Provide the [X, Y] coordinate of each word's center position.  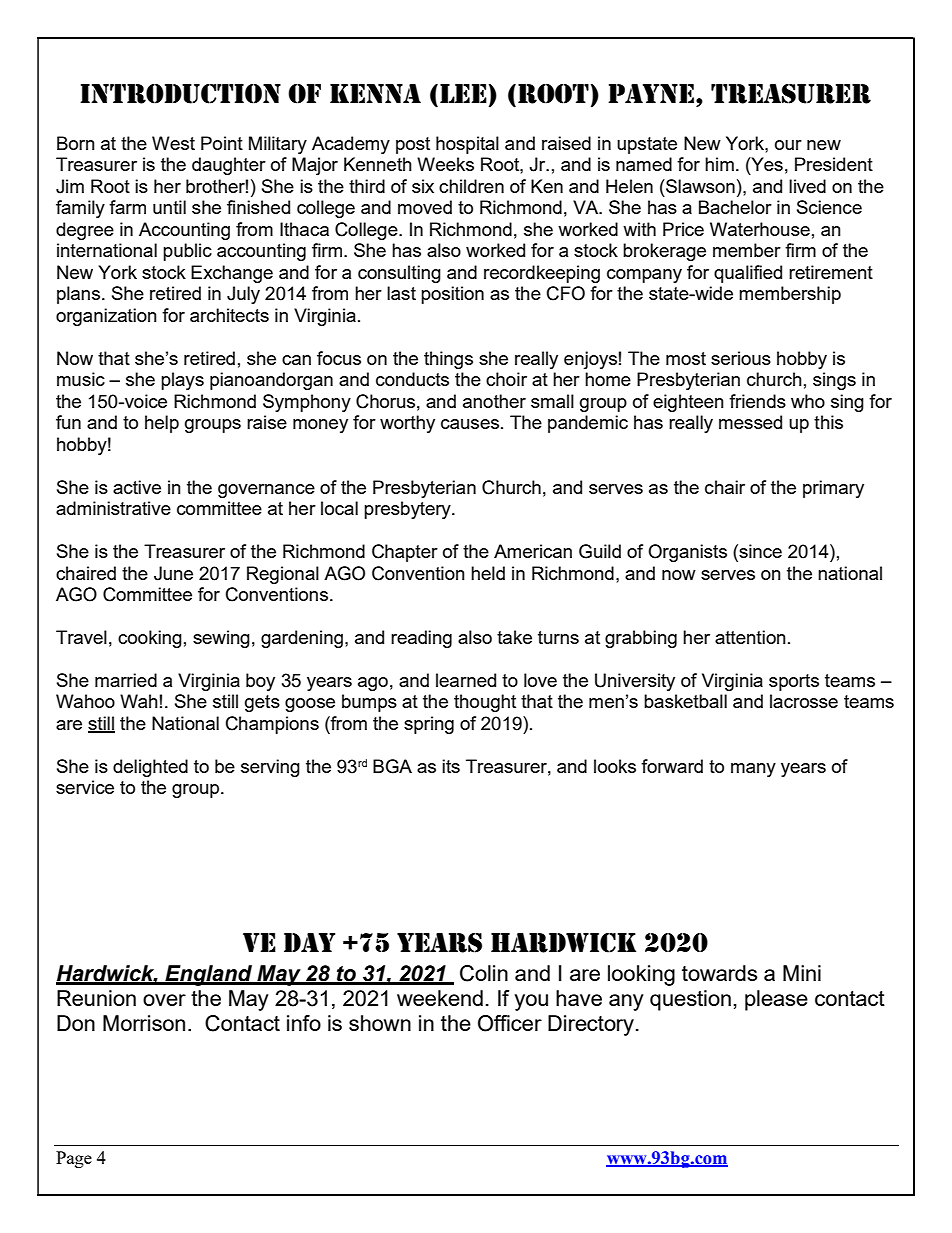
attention [750, 637]
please [776, 1000]
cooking [150, 639]
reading [421, 639]
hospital [467, 145]
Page [74, 1159]
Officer [510, 1023]
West [173, 143]
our [788, 145]
